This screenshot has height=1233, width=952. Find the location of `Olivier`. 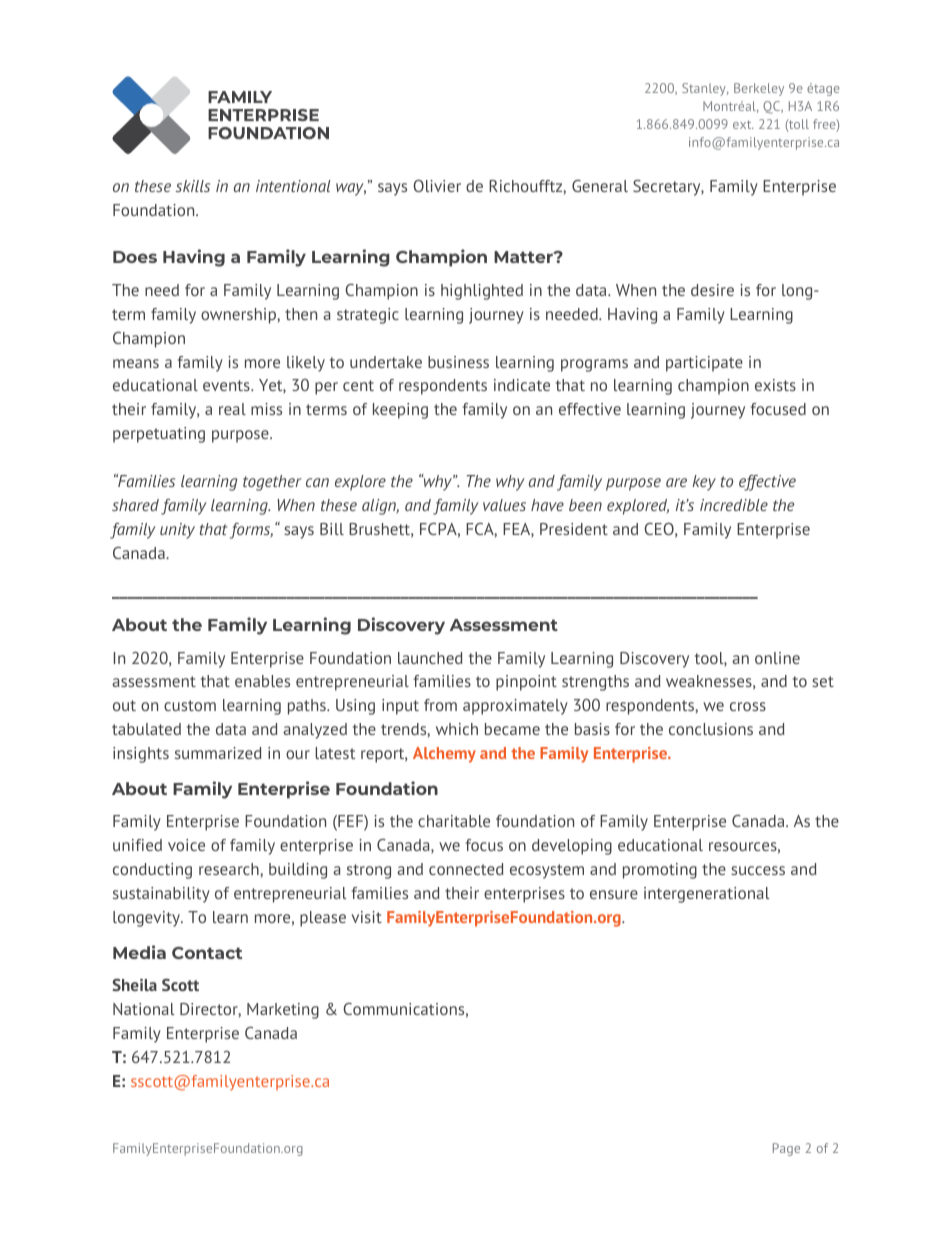

Olivier is located at coordinates (437, 186).
